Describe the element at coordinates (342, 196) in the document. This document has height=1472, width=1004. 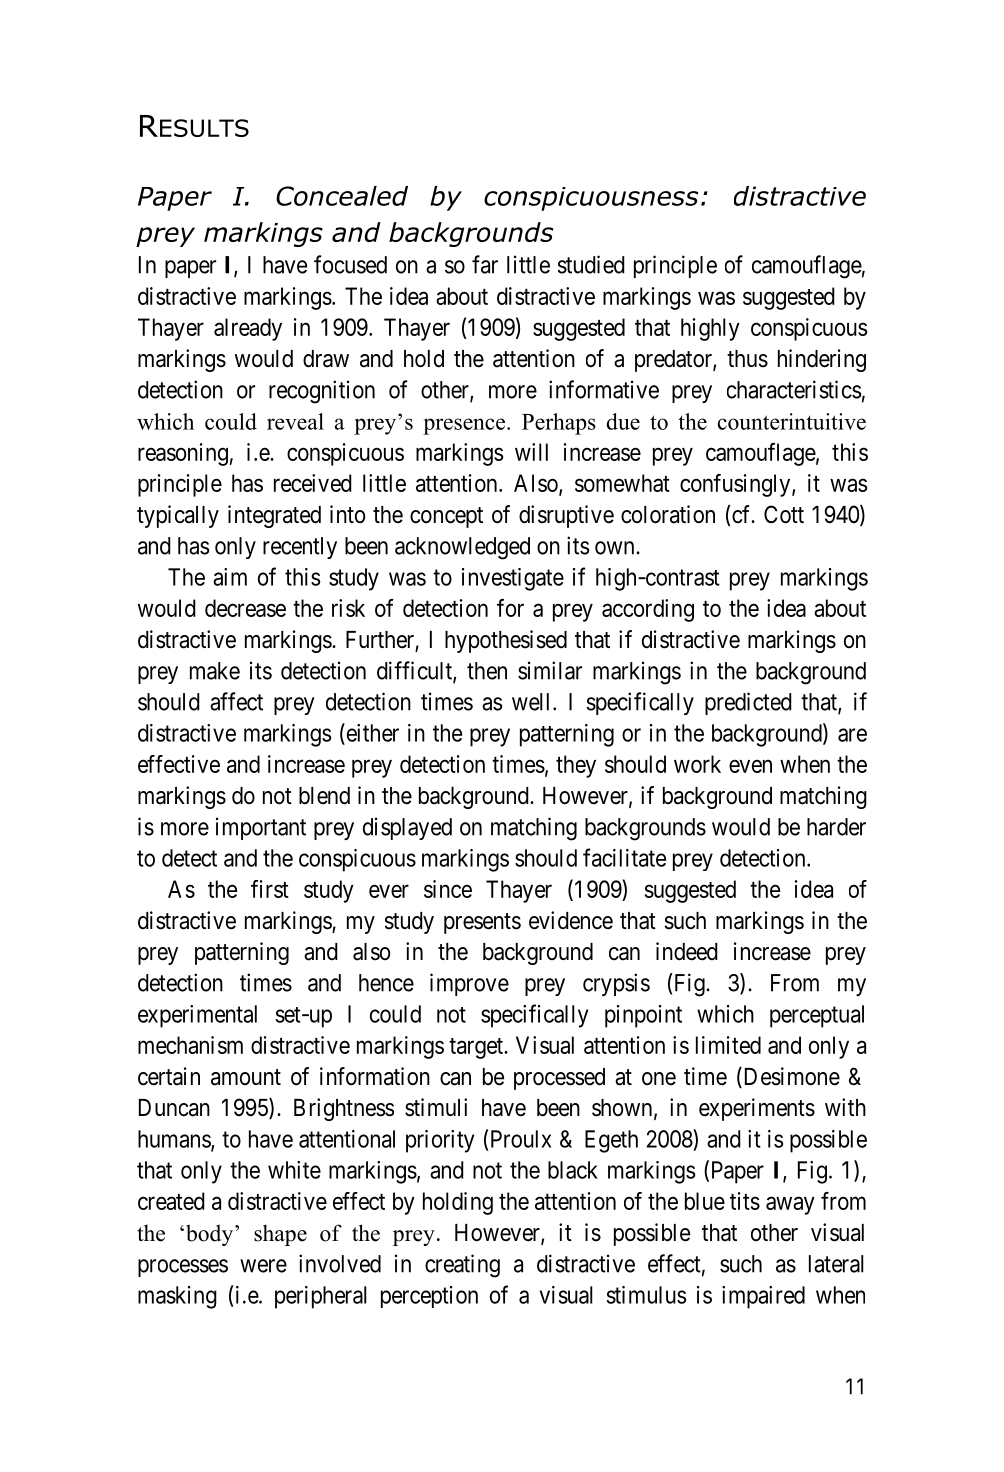
I see `Concealed` at that location.
